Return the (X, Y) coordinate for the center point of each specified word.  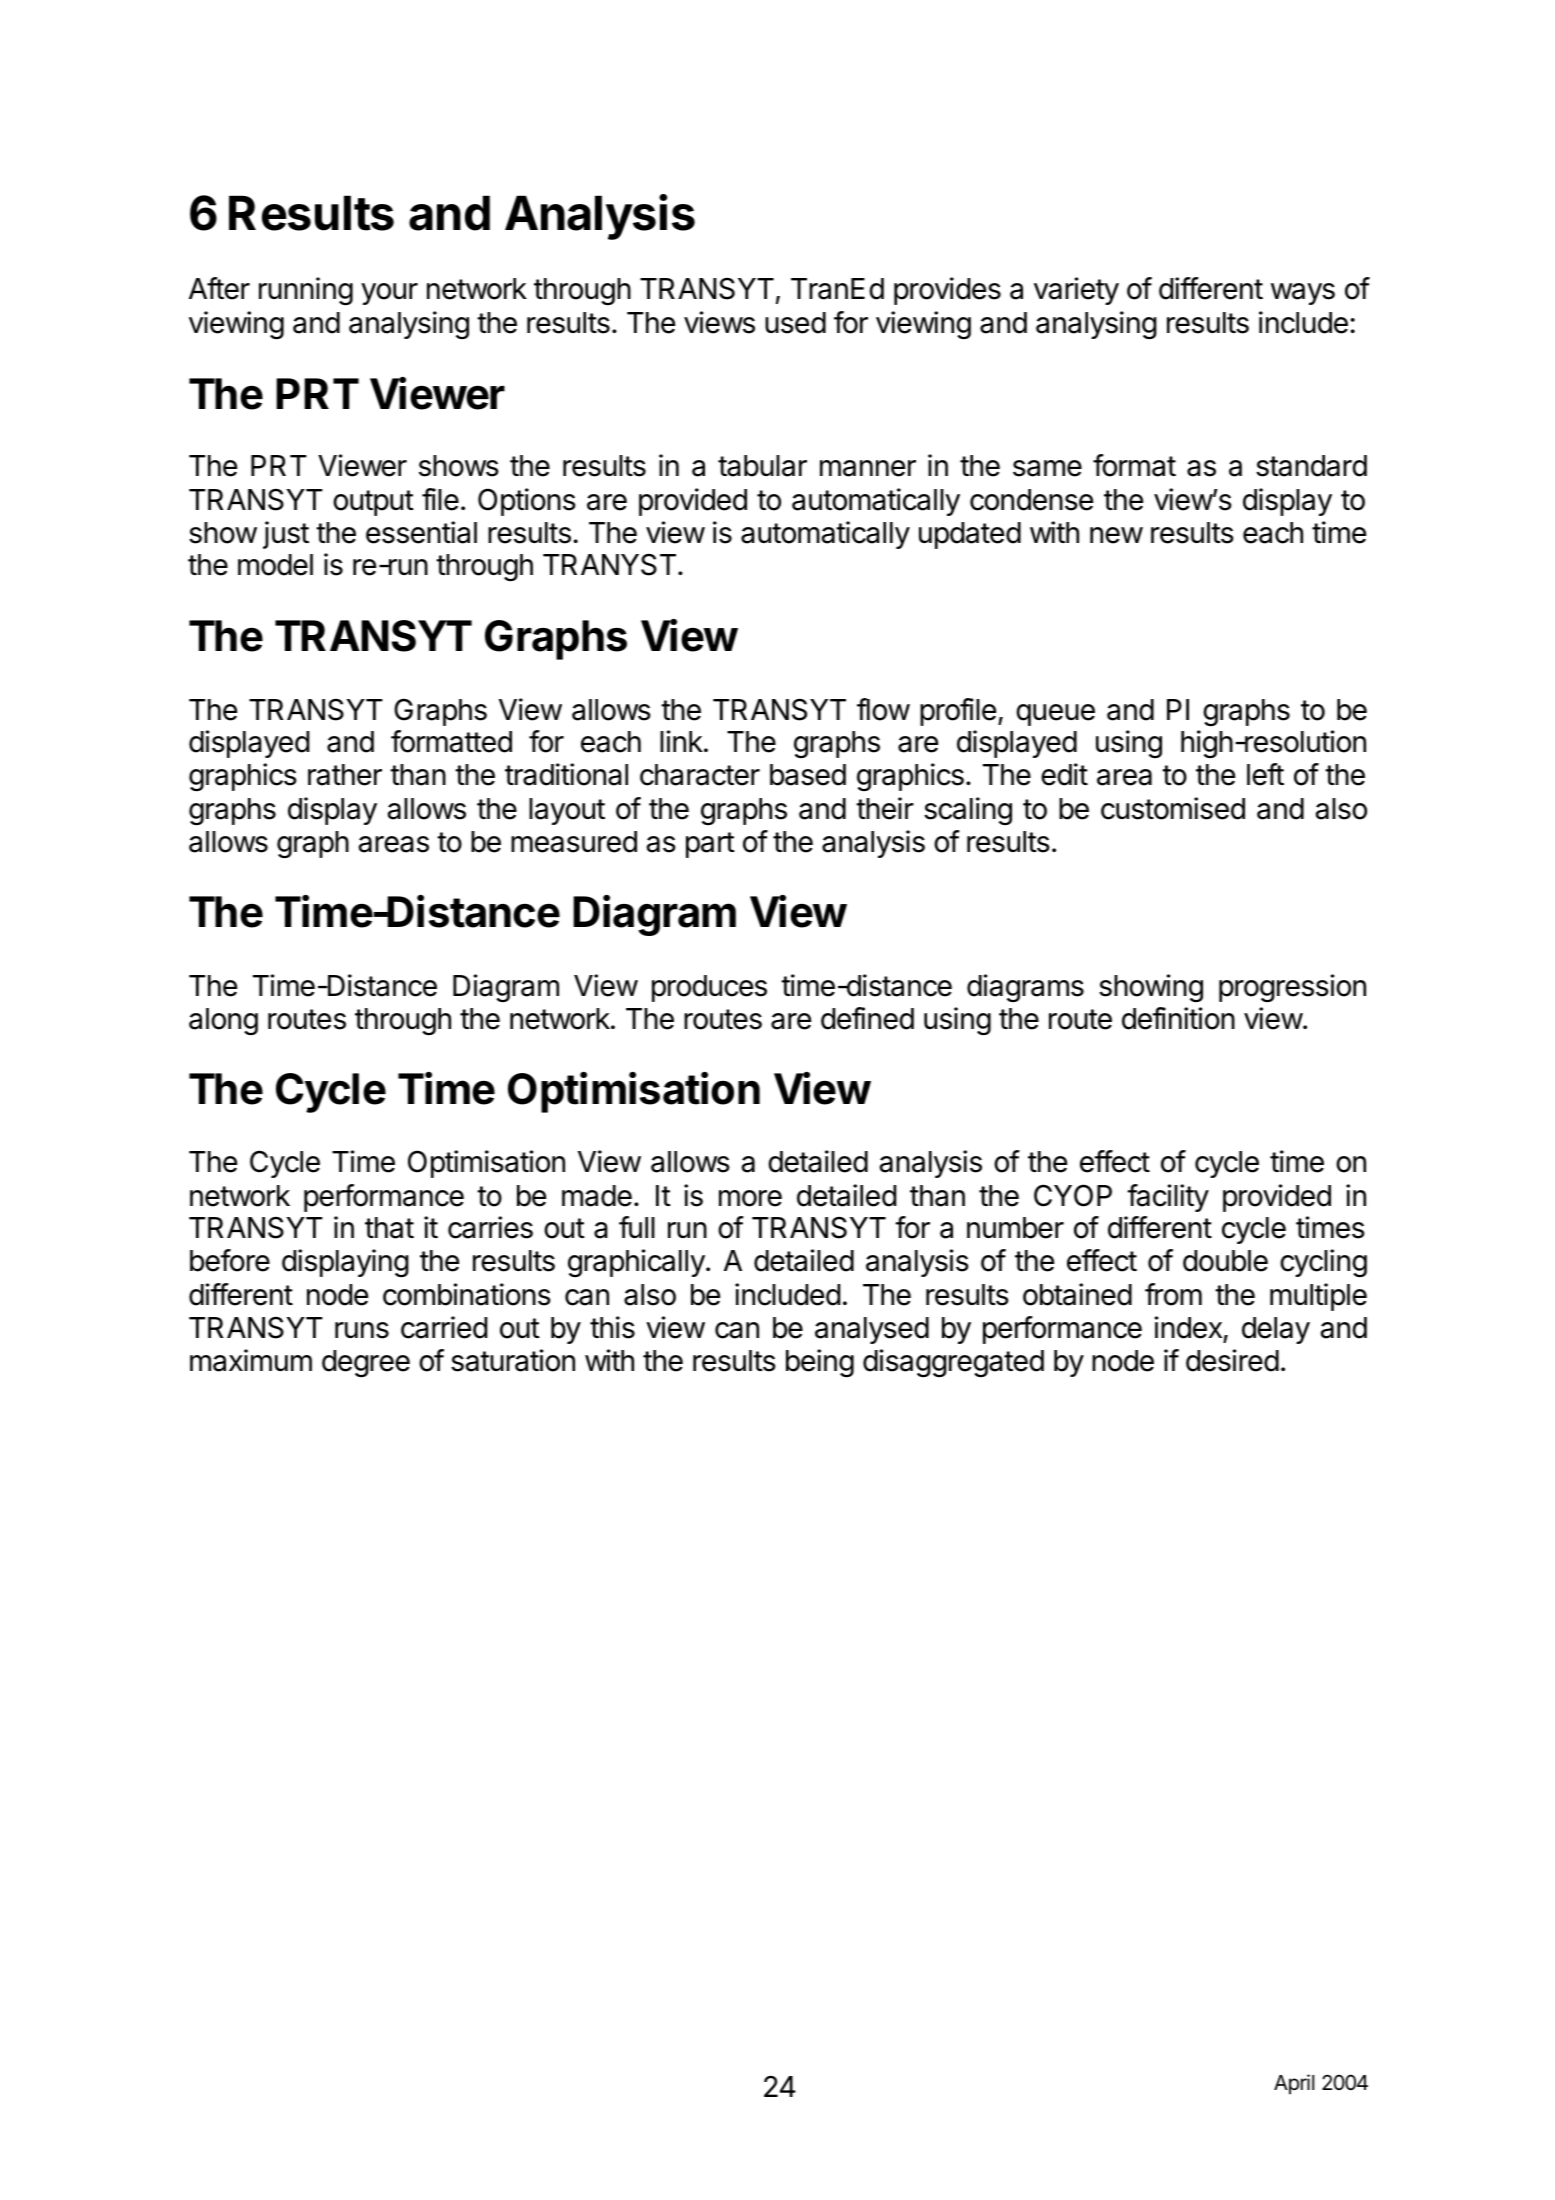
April (1294, 2084)
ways (1303, 294)
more (750, 1198)
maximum (251, 1360)
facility (1168, 1198)
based (808, 775)
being (820, 1363)
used (795, 323)
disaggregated (953, 1363)
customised (1173, 808)
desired (1232, 1360)
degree (366, 1364)
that (389, 1228)
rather (345, 775)
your (389, 294)
